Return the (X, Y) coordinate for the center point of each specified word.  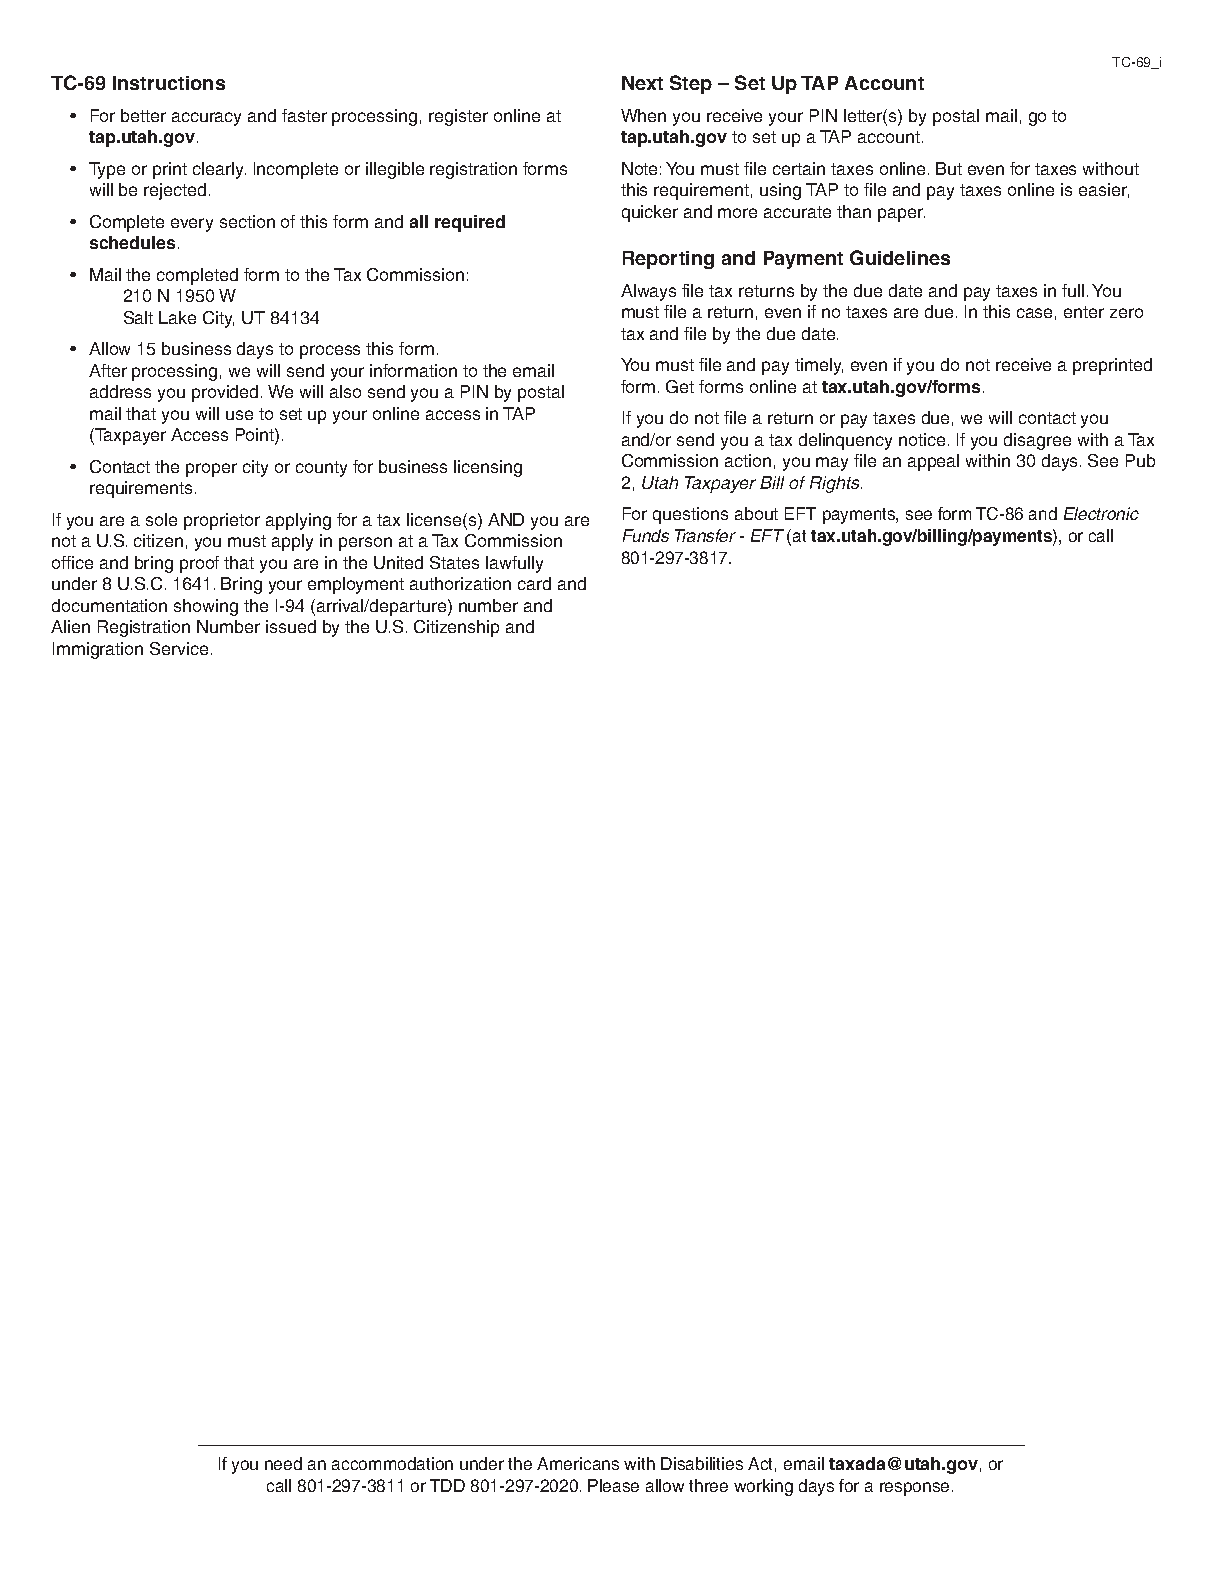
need (283, 1463)
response (914, 1489)
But (949, 168)
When (643, 115)
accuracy (206, 119)
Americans (578, 1463)
